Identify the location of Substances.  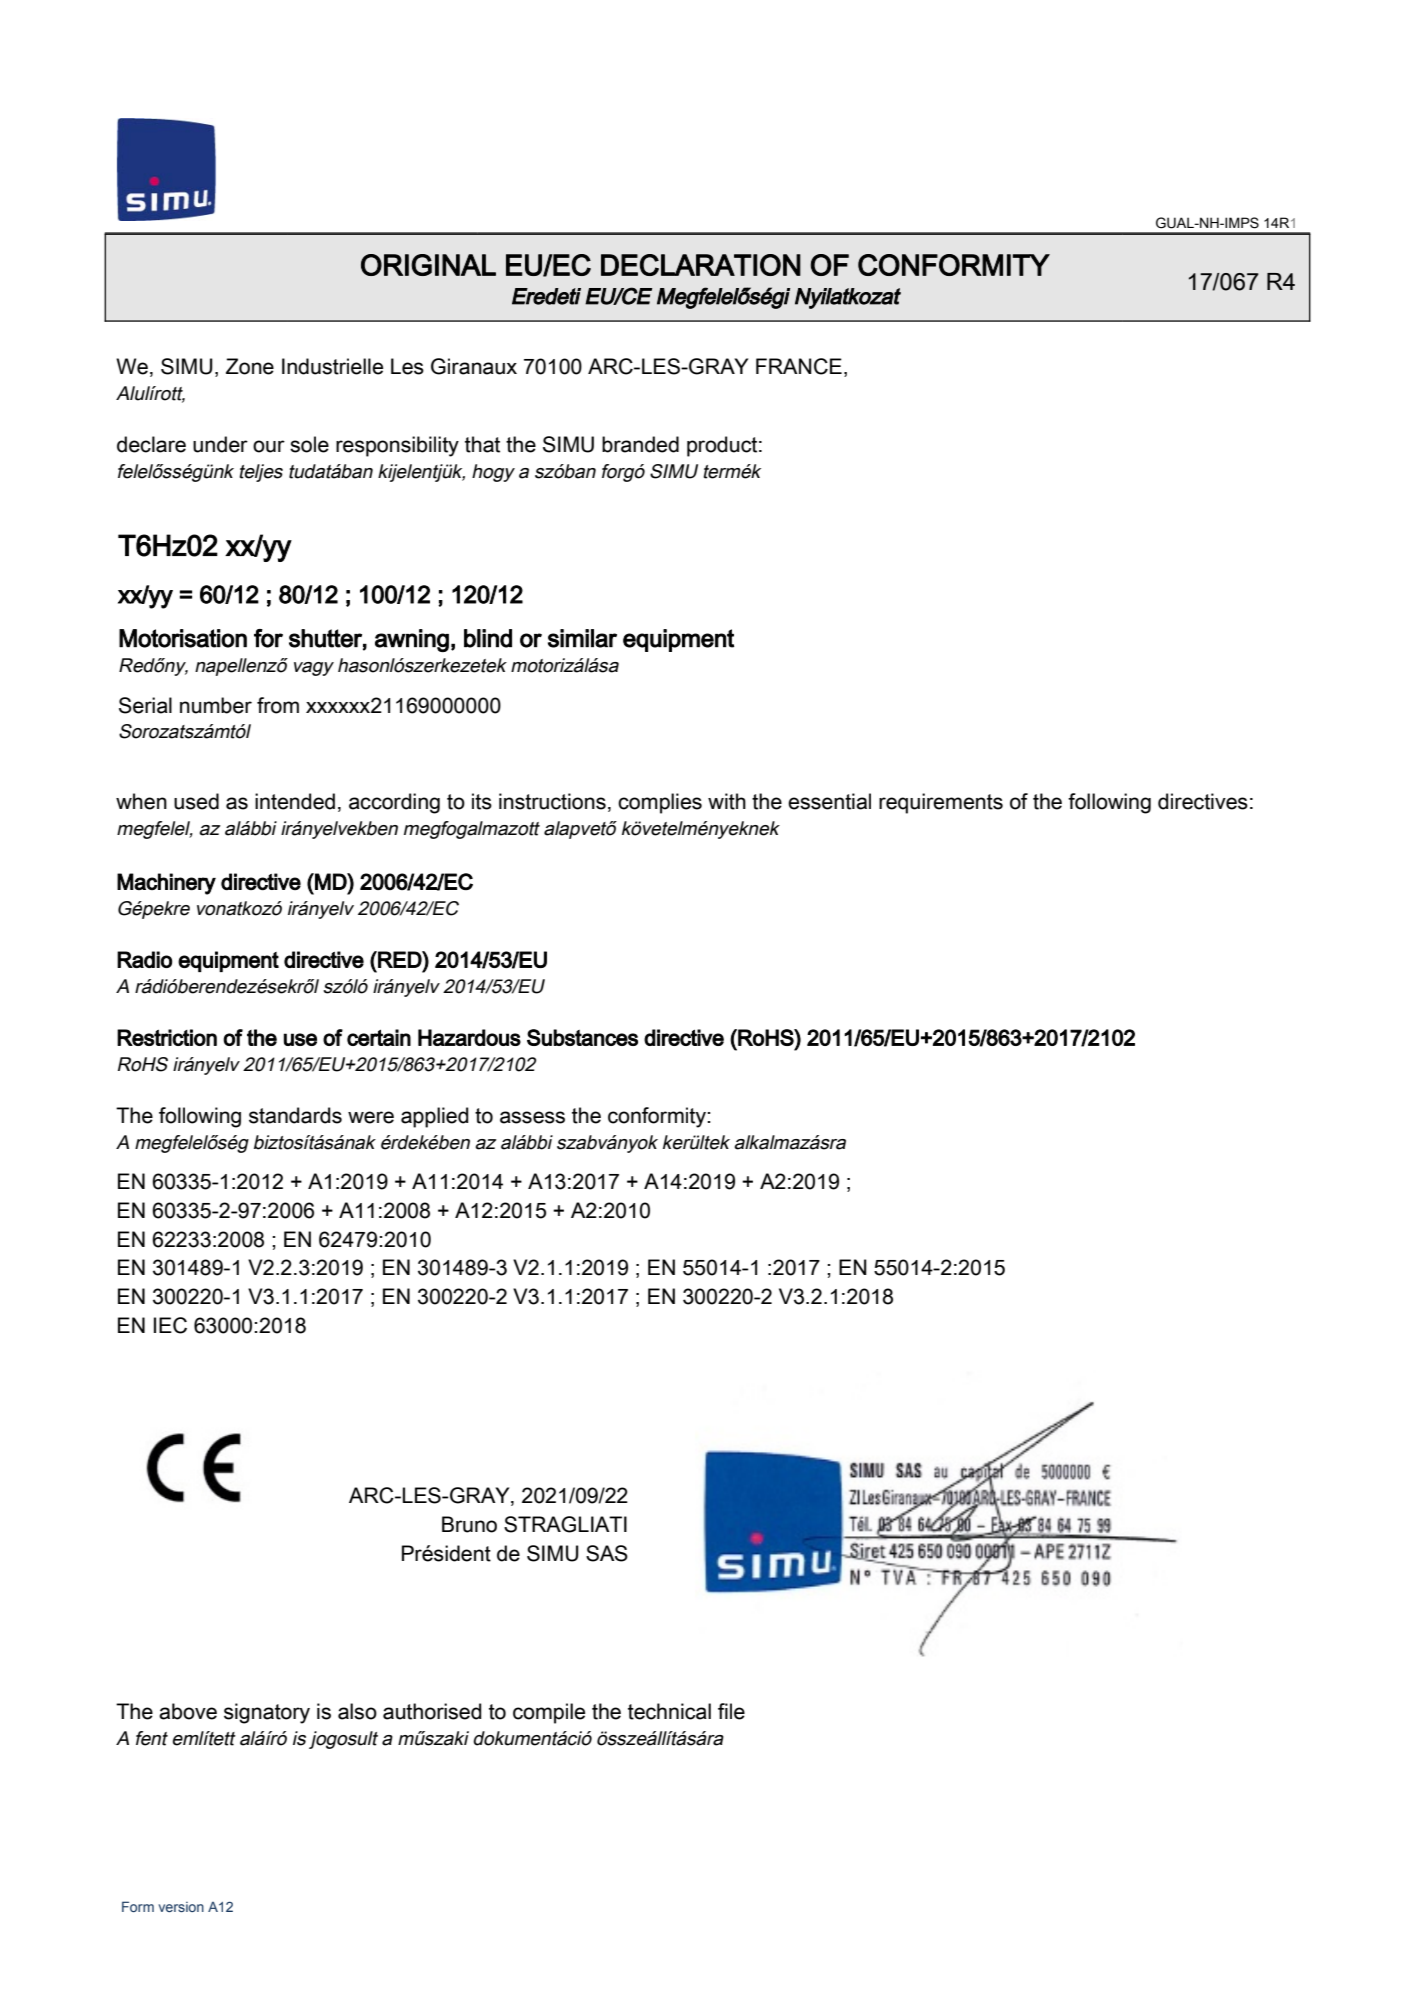
(582, 1037).
